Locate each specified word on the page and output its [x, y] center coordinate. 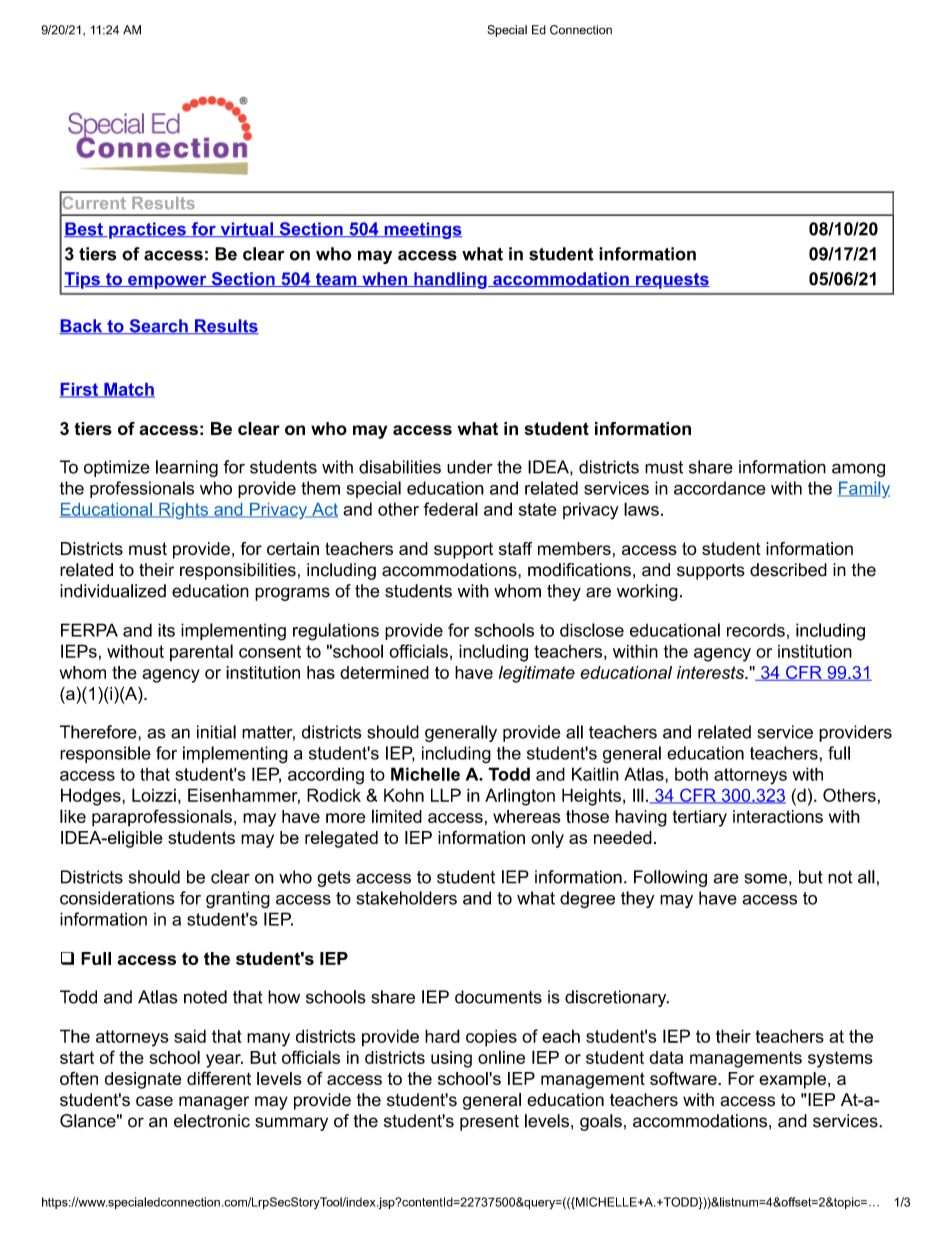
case [154, 1101]
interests [712, 672]
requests [672, 281]
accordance [720, 488]
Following [670, 878]
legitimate [537, 674]
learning [187, 468]
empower [167, 282]
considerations [117, 898]
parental [201, 652]
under [470, 467]
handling [450, 280]
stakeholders [406, 898]
